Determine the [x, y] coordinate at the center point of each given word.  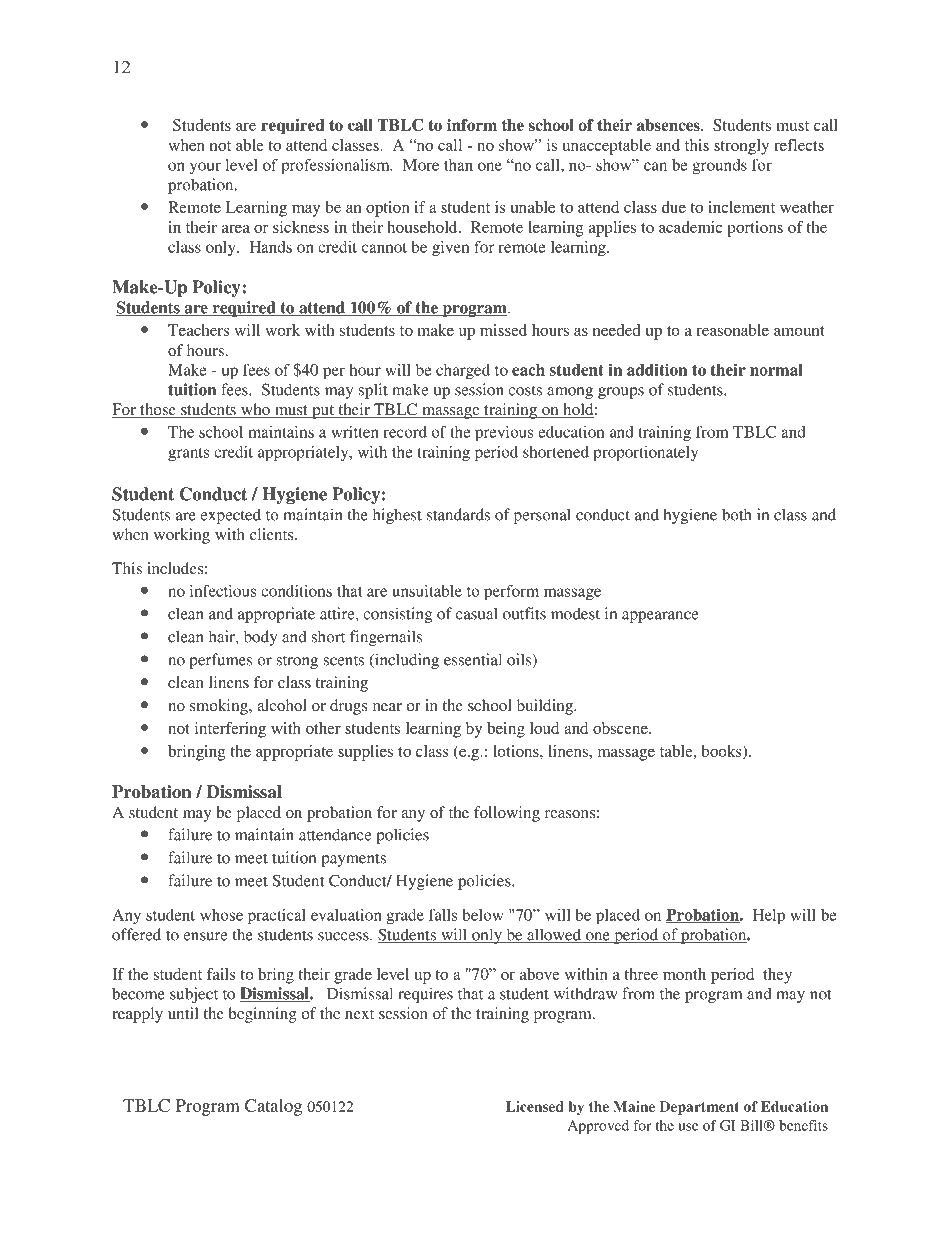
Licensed [535, 1106]
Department [699, 1108]
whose [221, 915]
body [260, 638]
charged [463, 372]
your [205, 168]
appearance [660, 617]
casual [477, 613]
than [458, 165]
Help [769, 917]
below [483, 915]
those [158, 410]
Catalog [273, 1107]
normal [776, 370]
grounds [719, 167]
